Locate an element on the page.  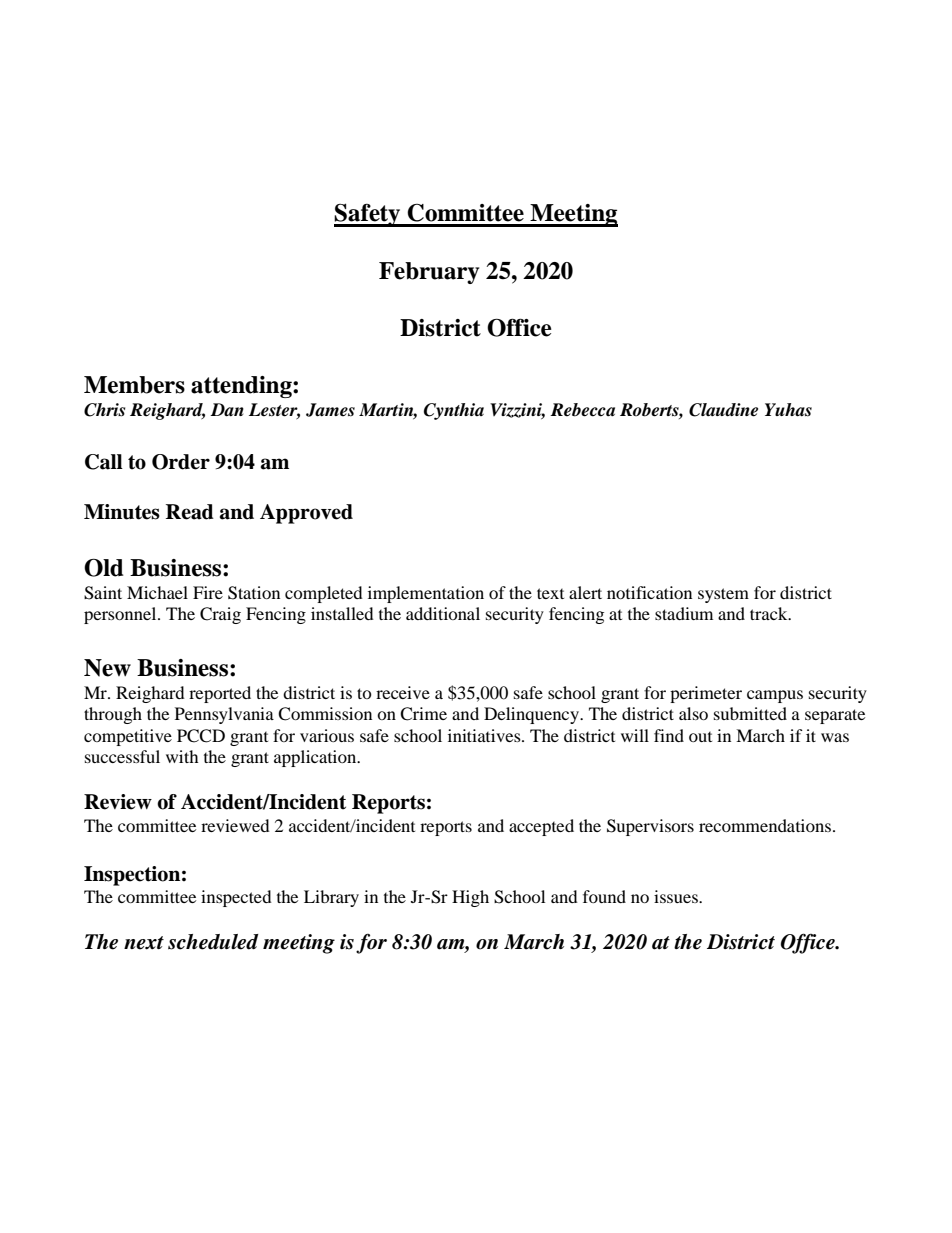
Members is located at coordinates (134, 385).
